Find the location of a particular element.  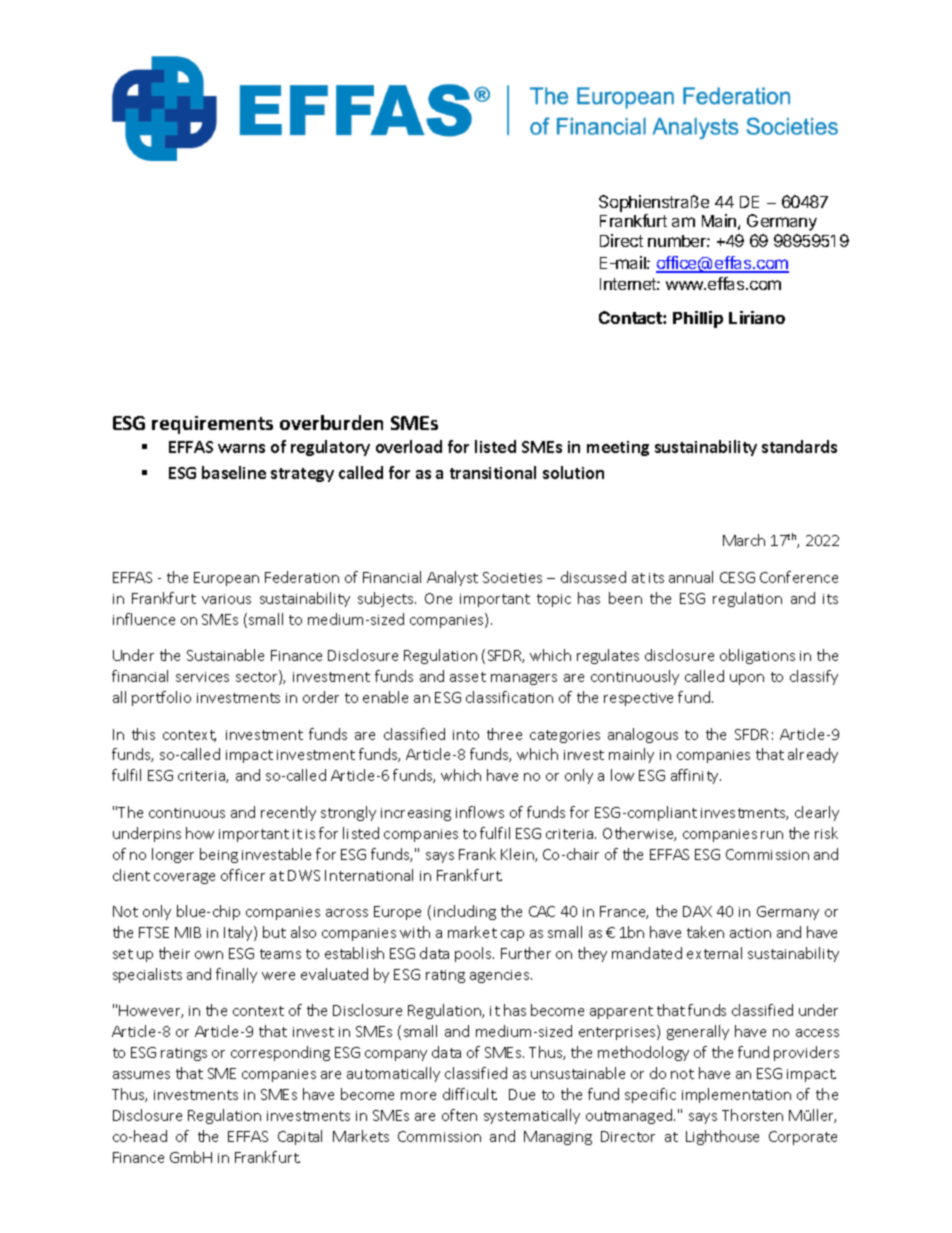

various is located at coordinates (226, 599).
